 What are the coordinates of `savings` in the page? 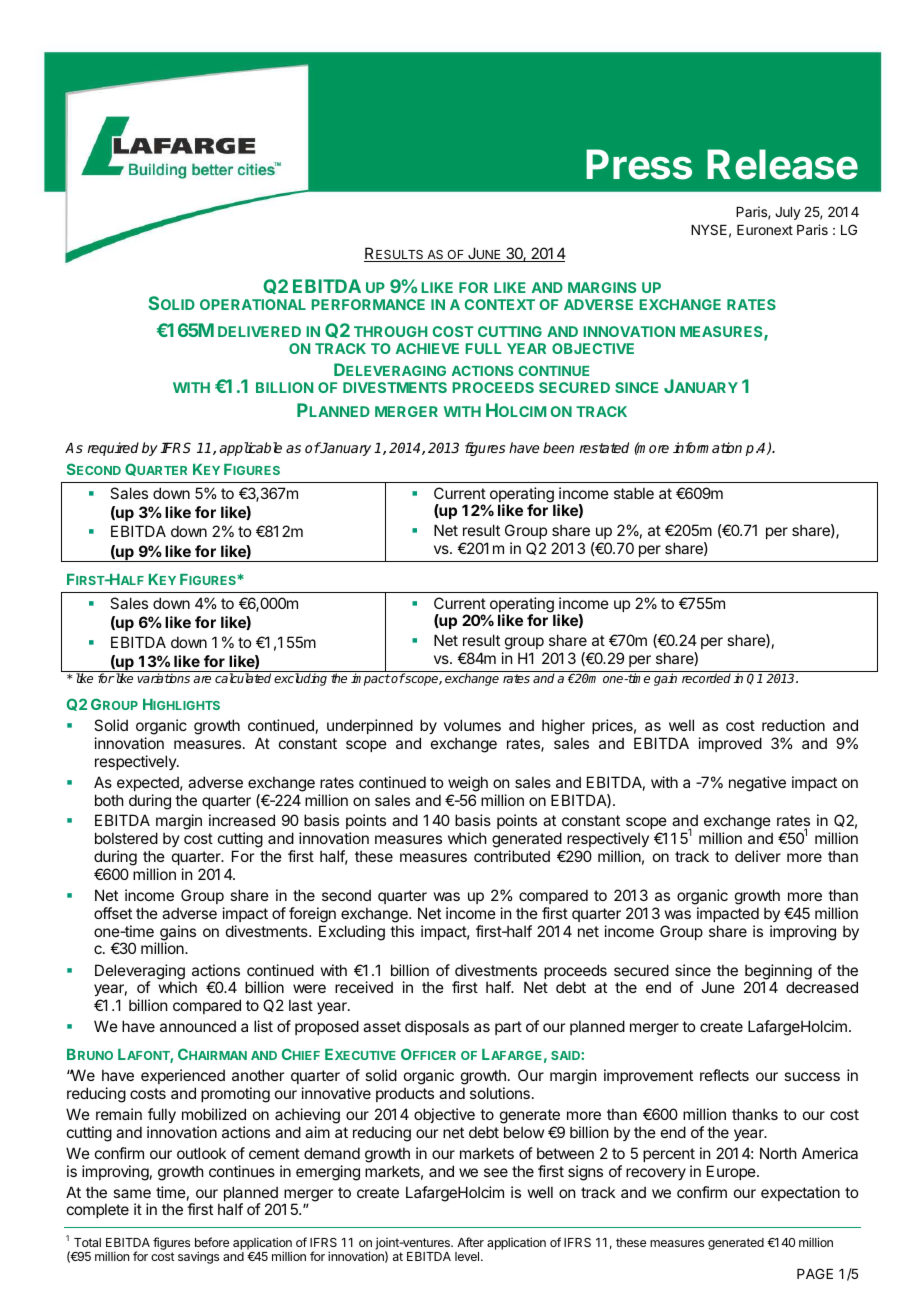 It's located at (198, 1257).
